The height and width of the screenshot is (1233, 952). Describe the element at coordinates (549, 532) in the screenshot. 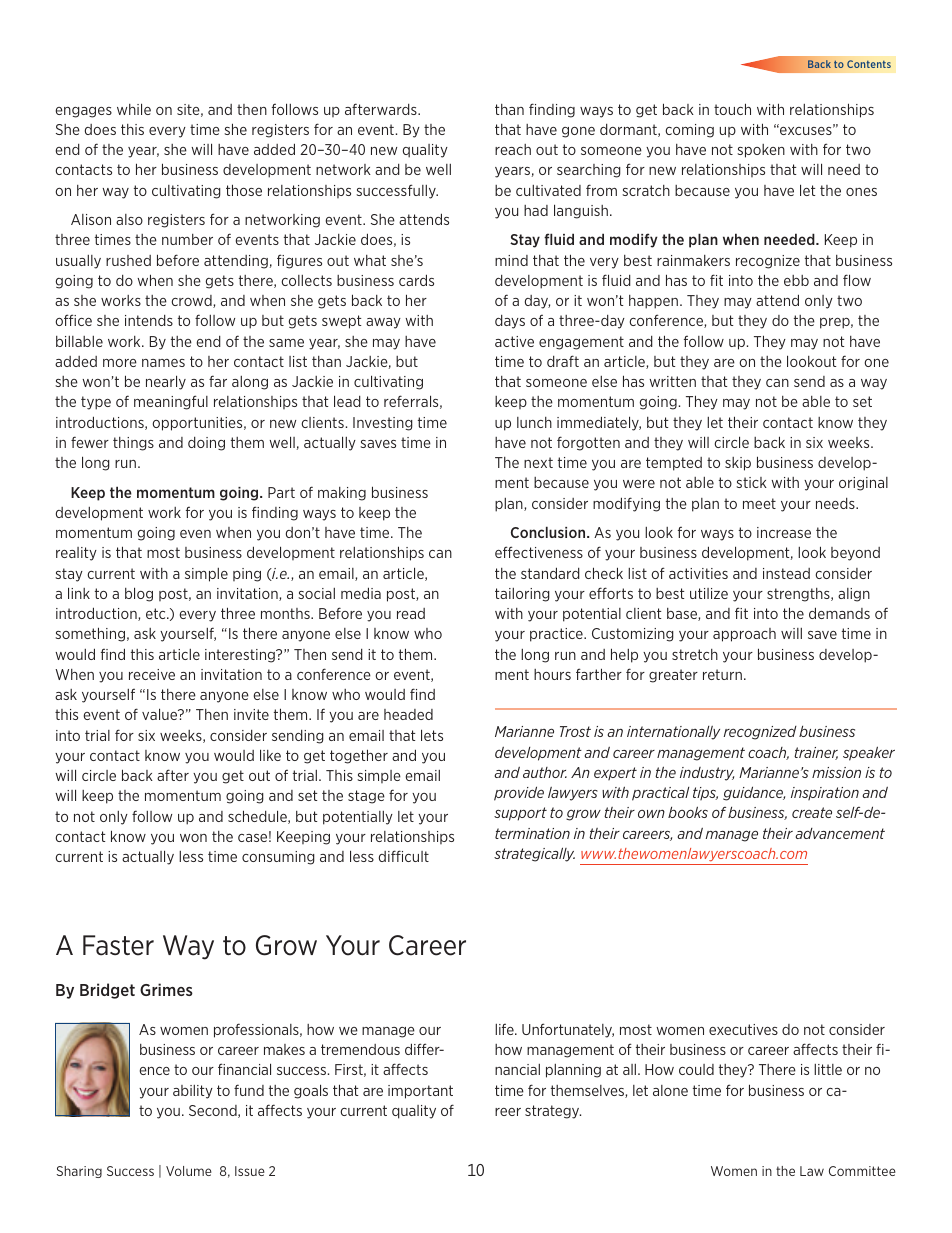

I see `Conclusion` at that location.
